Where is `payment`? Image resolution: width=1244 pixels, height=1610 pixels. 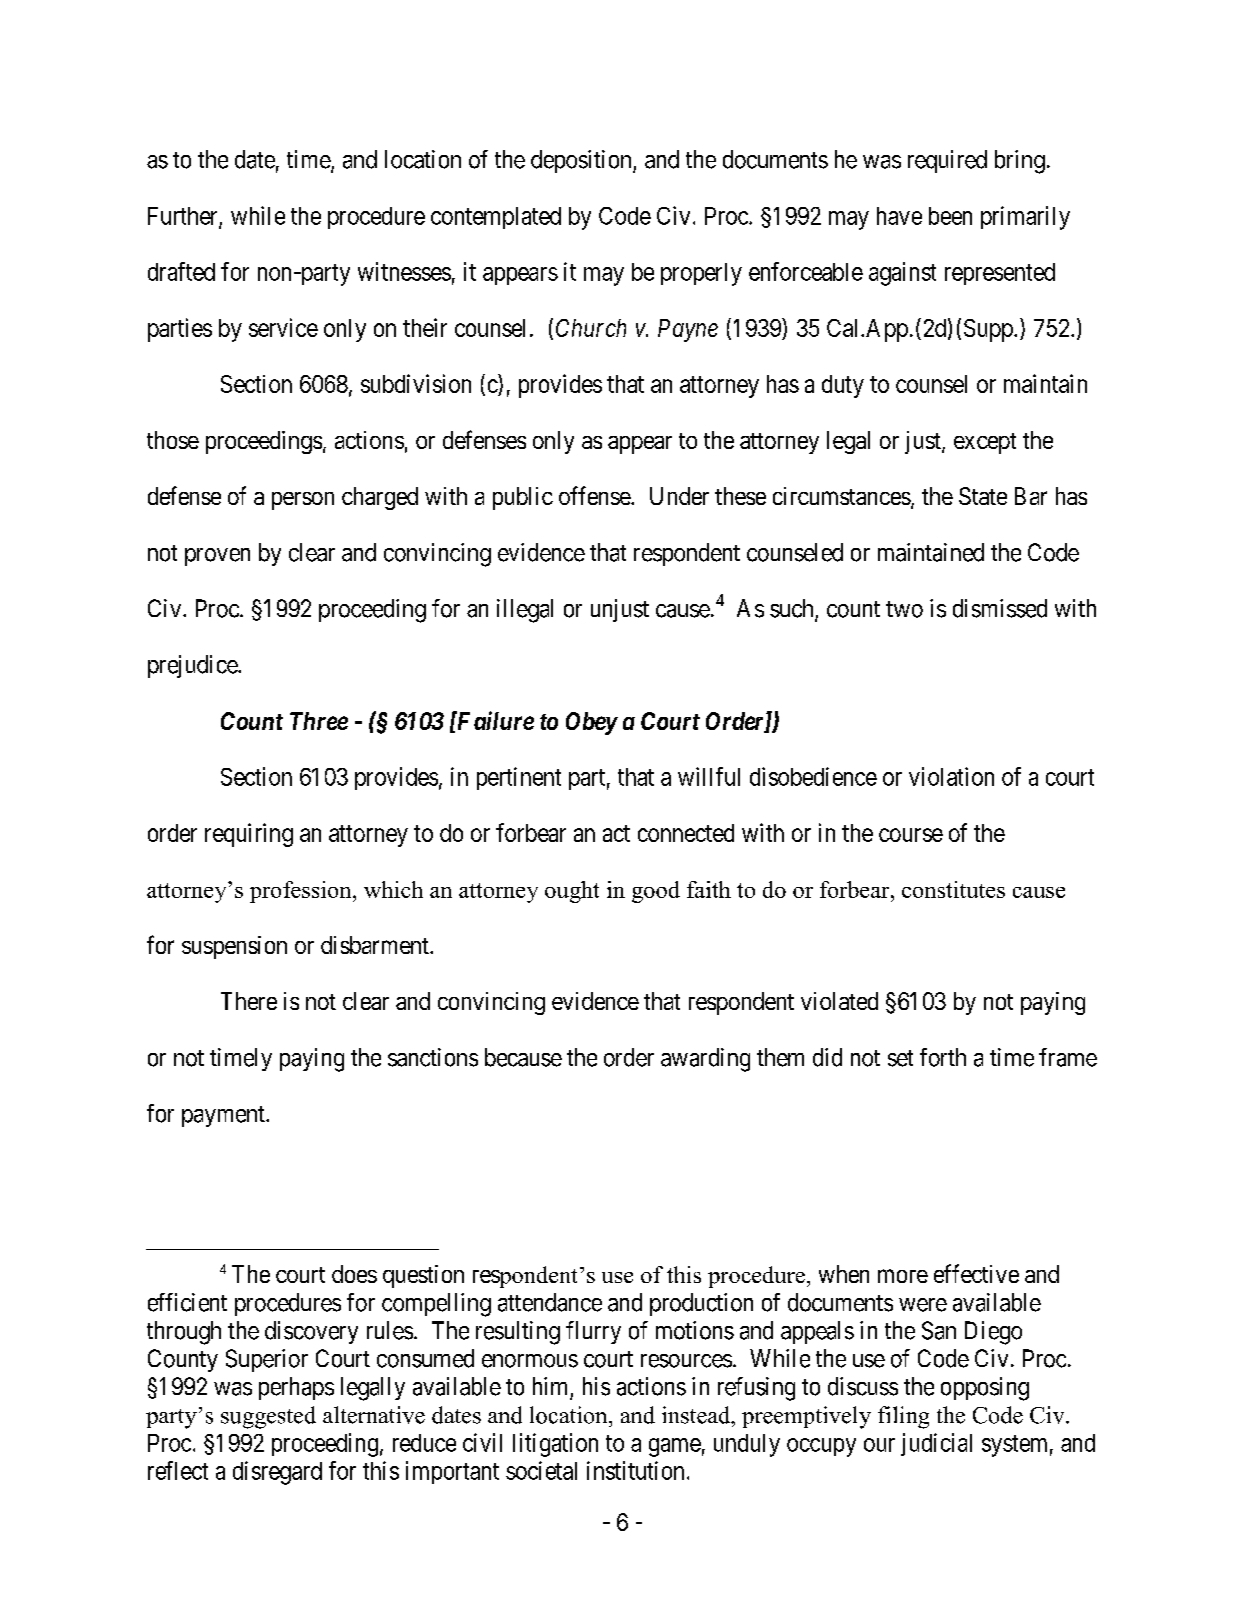
payment is located at coordinates (224, 1116).
